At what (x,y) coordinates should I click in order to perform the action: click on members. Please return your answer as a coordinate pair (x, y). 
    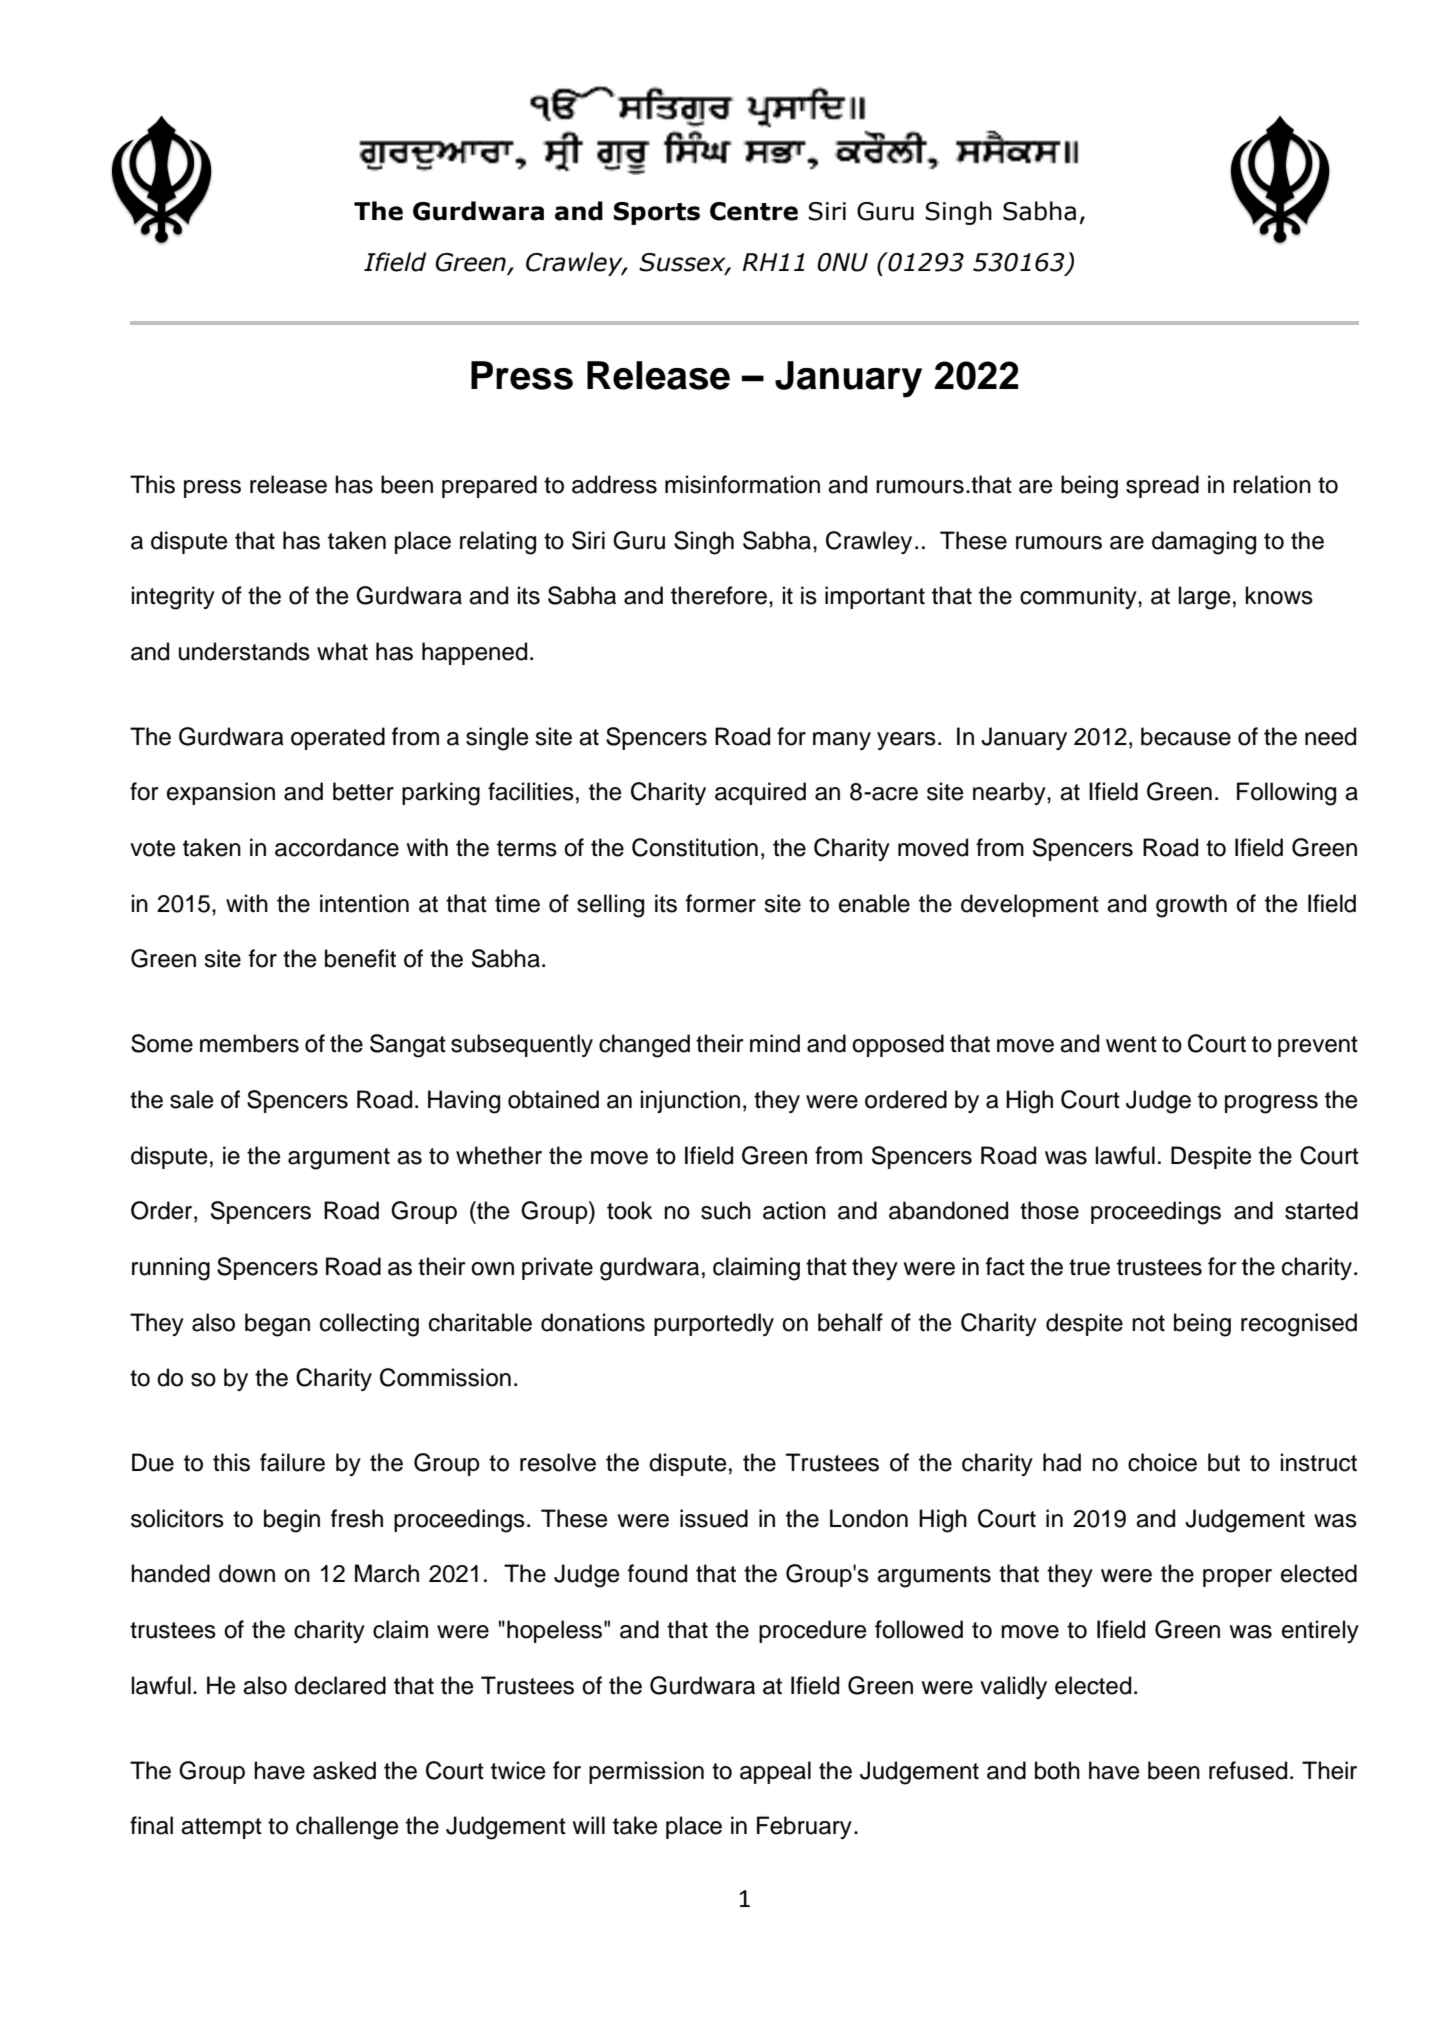
    Looking at the image, I should click on (249, 1043).
